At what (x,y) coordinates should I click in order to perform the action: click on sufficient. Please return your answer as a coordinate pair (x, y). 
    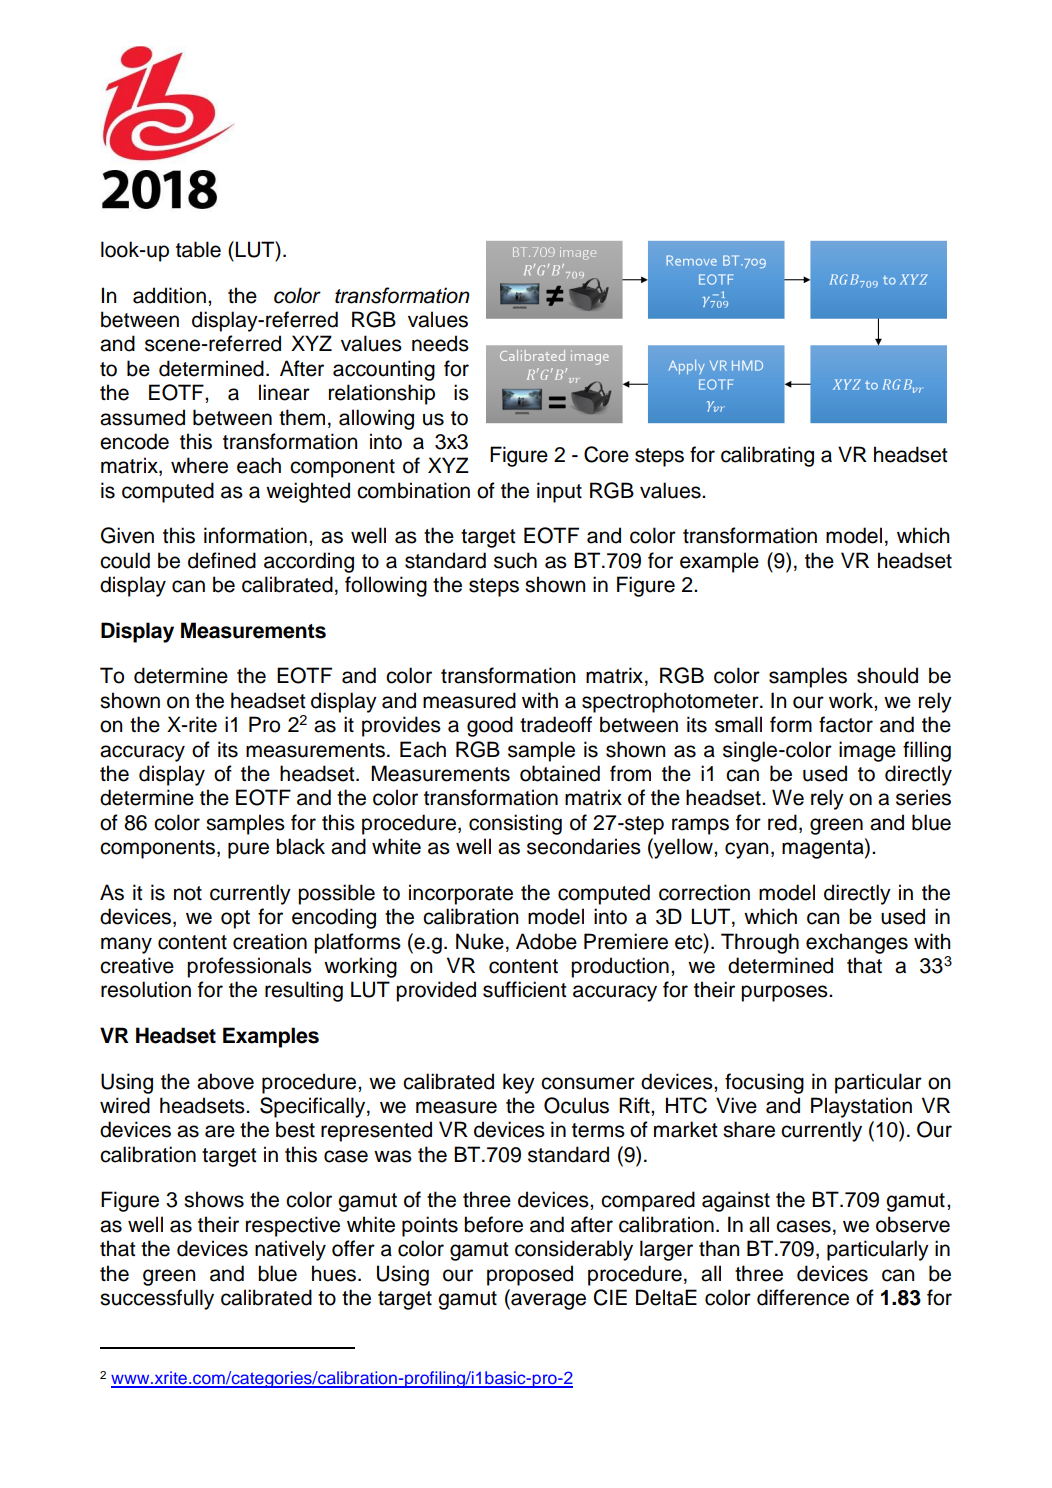
    Looking at the image, I should click on (524, 989).
